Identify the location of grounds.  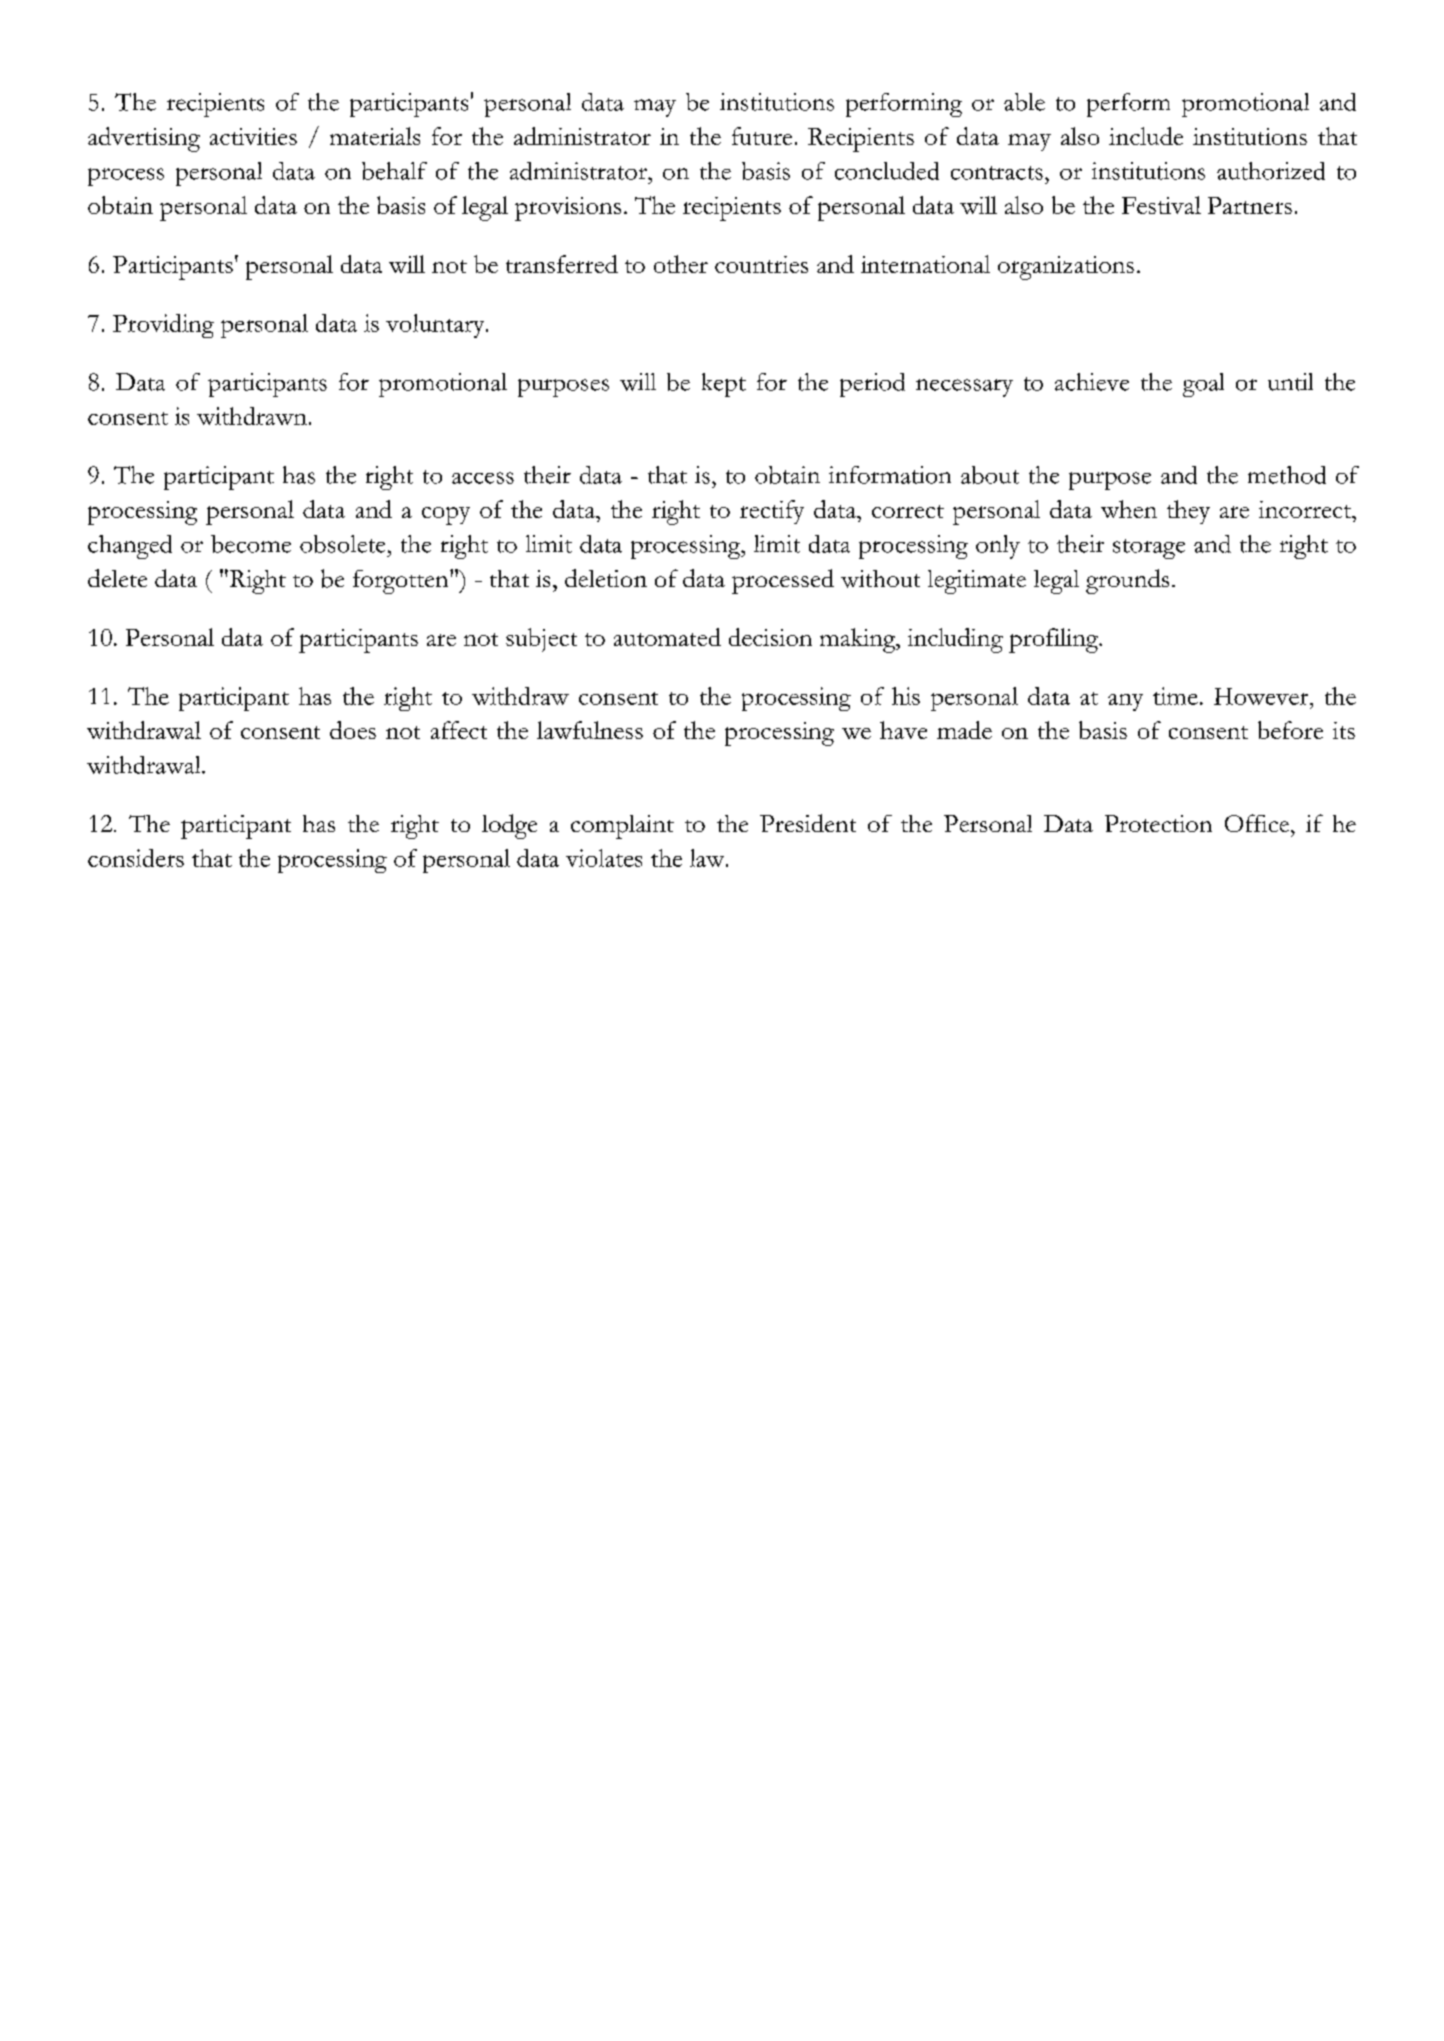
(1127, 581).
